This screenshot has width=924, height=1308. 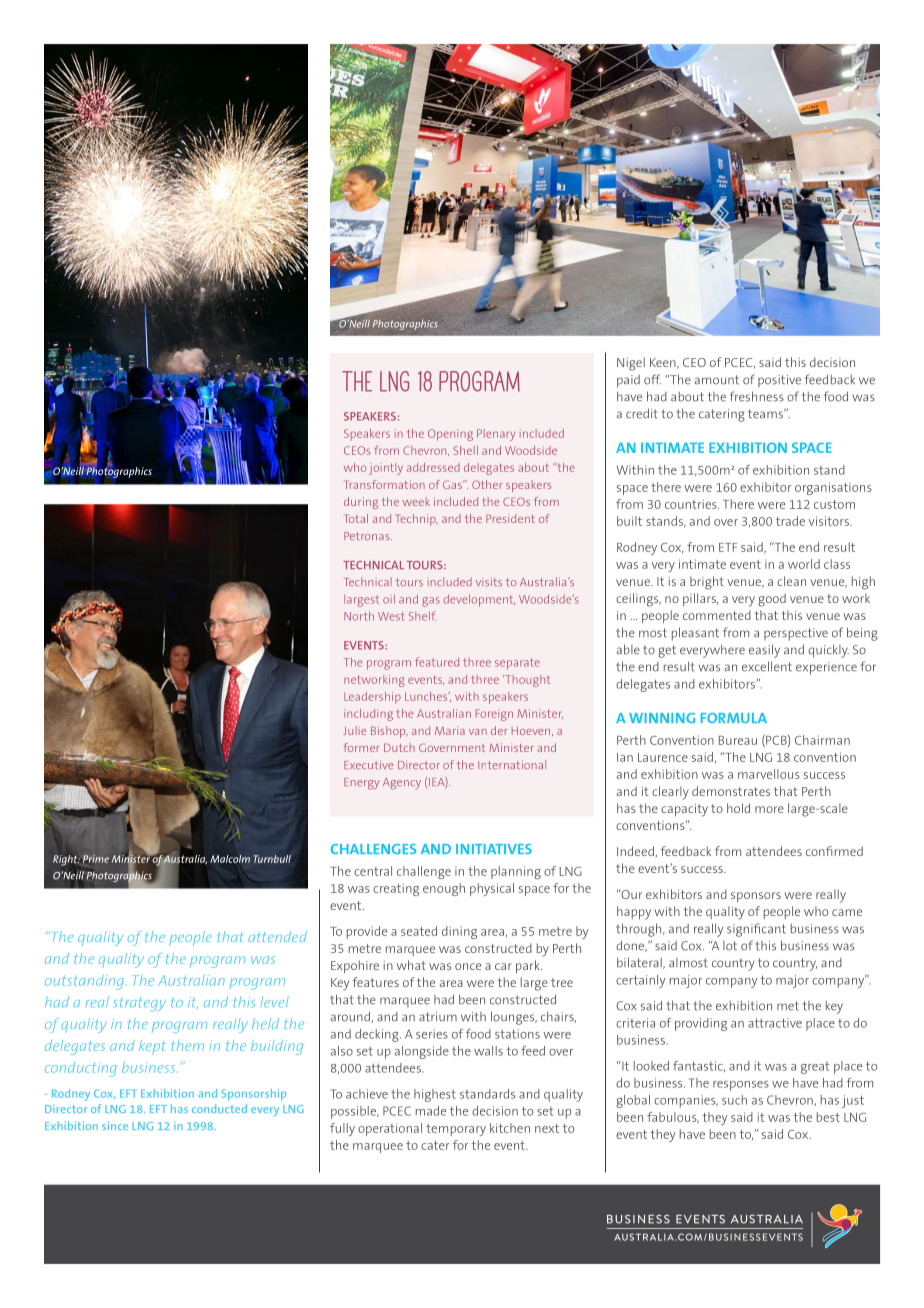 I want to click on Julie, so click(x=354, y=730).
